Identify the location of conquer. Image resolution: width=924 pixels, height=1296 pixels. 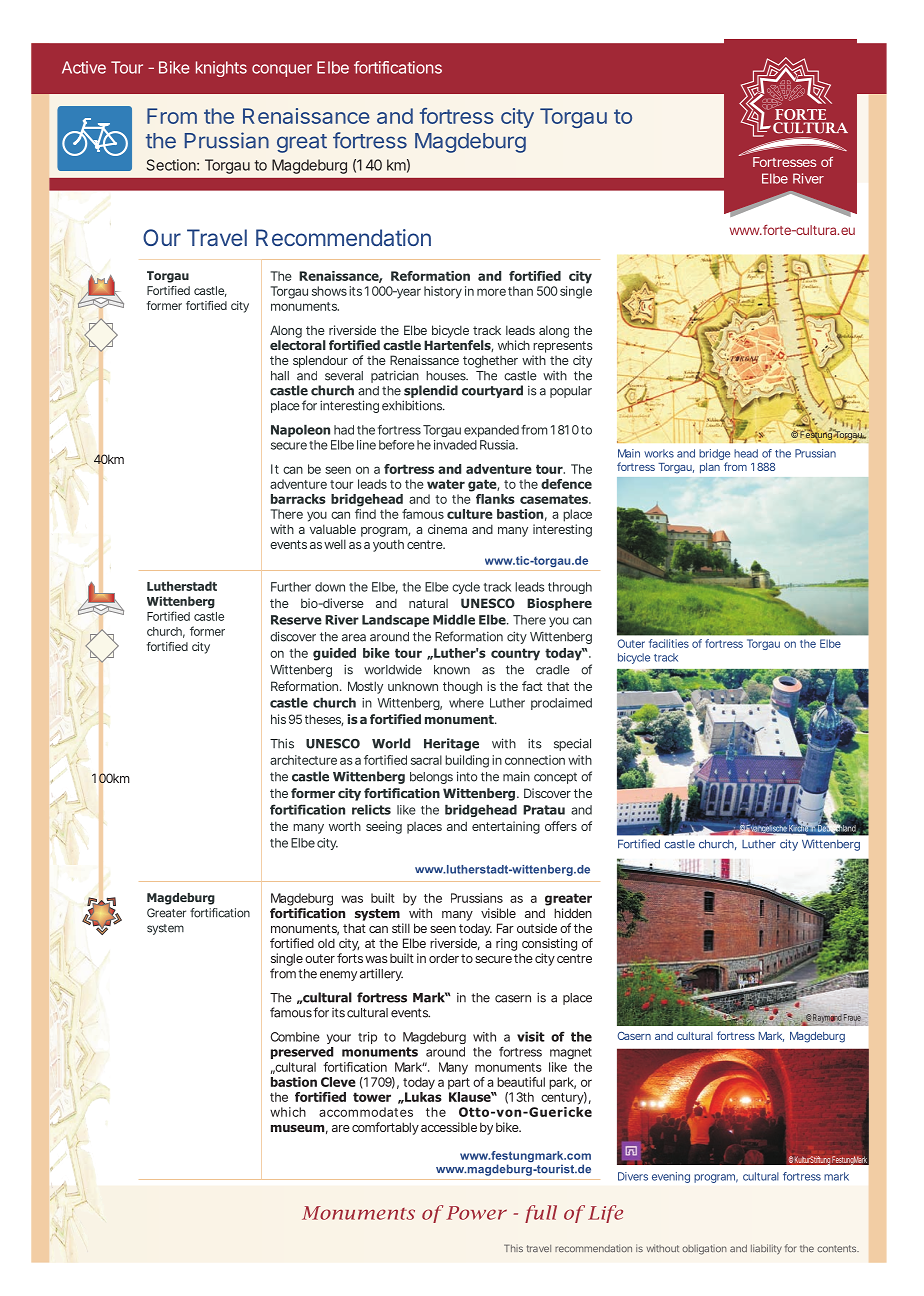
(282, 70).
